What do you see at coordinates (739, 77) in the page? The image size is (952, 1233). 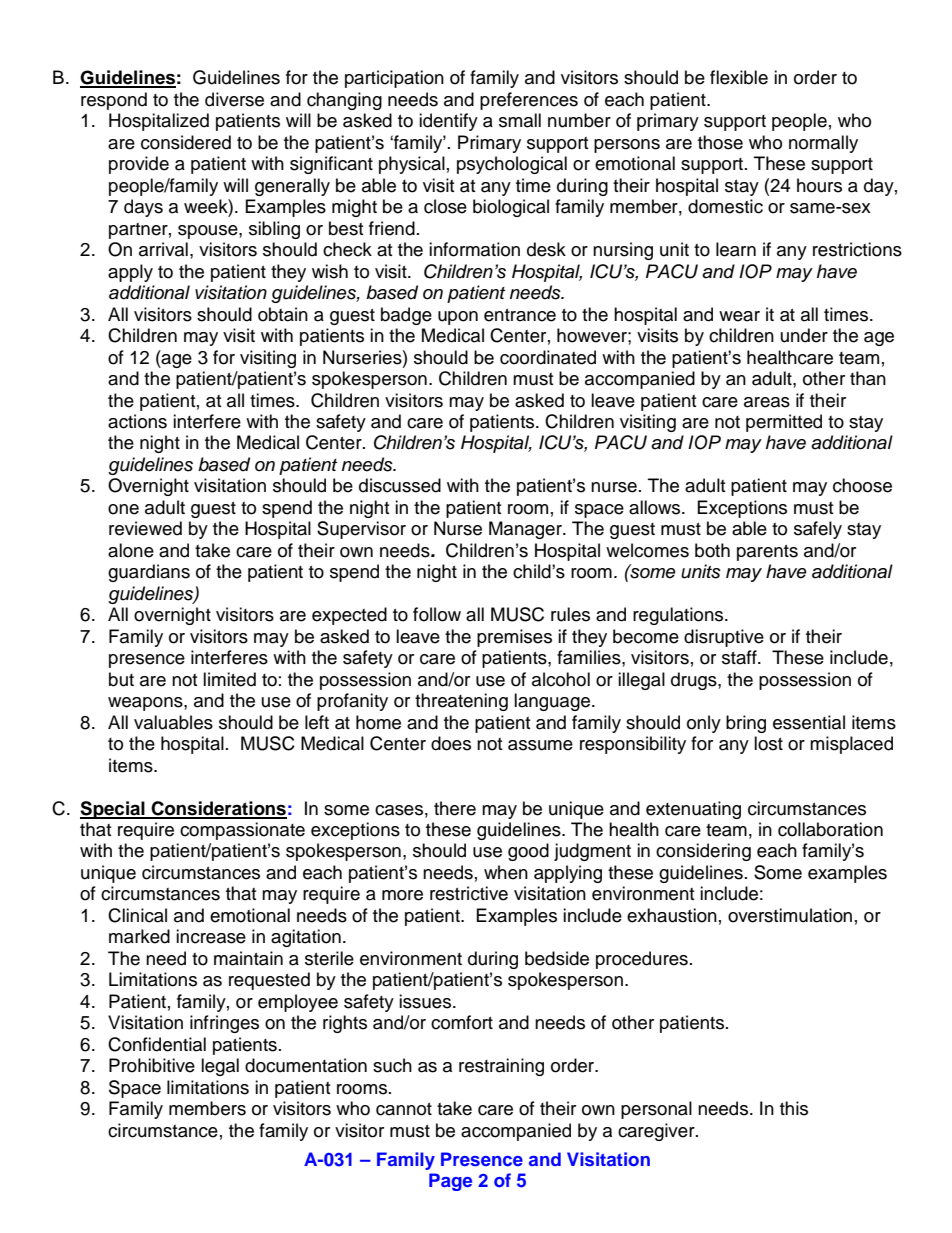 I see `flexible` at bounding box center [739, 77].
